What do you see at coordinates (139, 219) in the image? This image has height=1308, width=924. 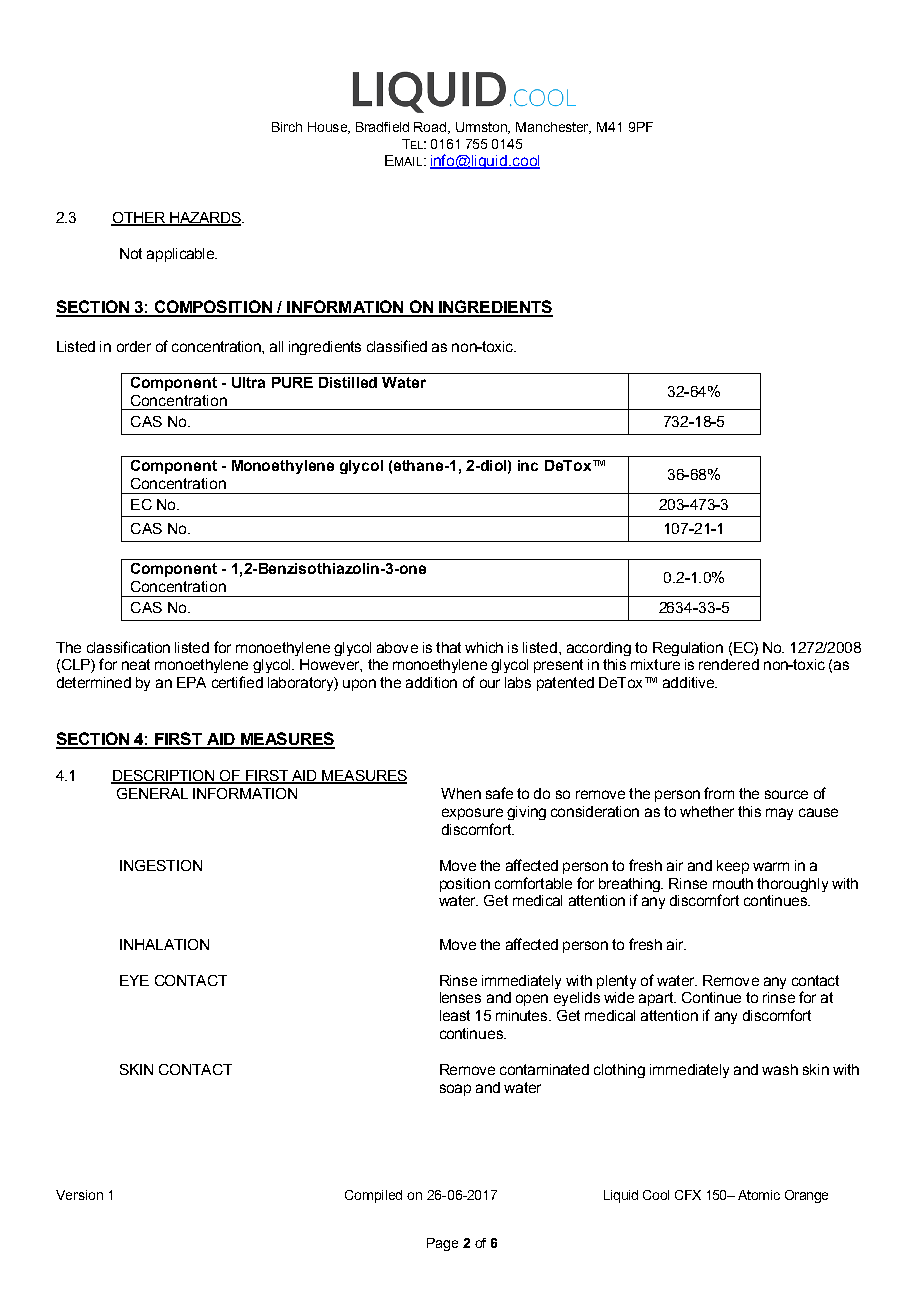 I see `OTHER` at bounding box center [139, 219].
